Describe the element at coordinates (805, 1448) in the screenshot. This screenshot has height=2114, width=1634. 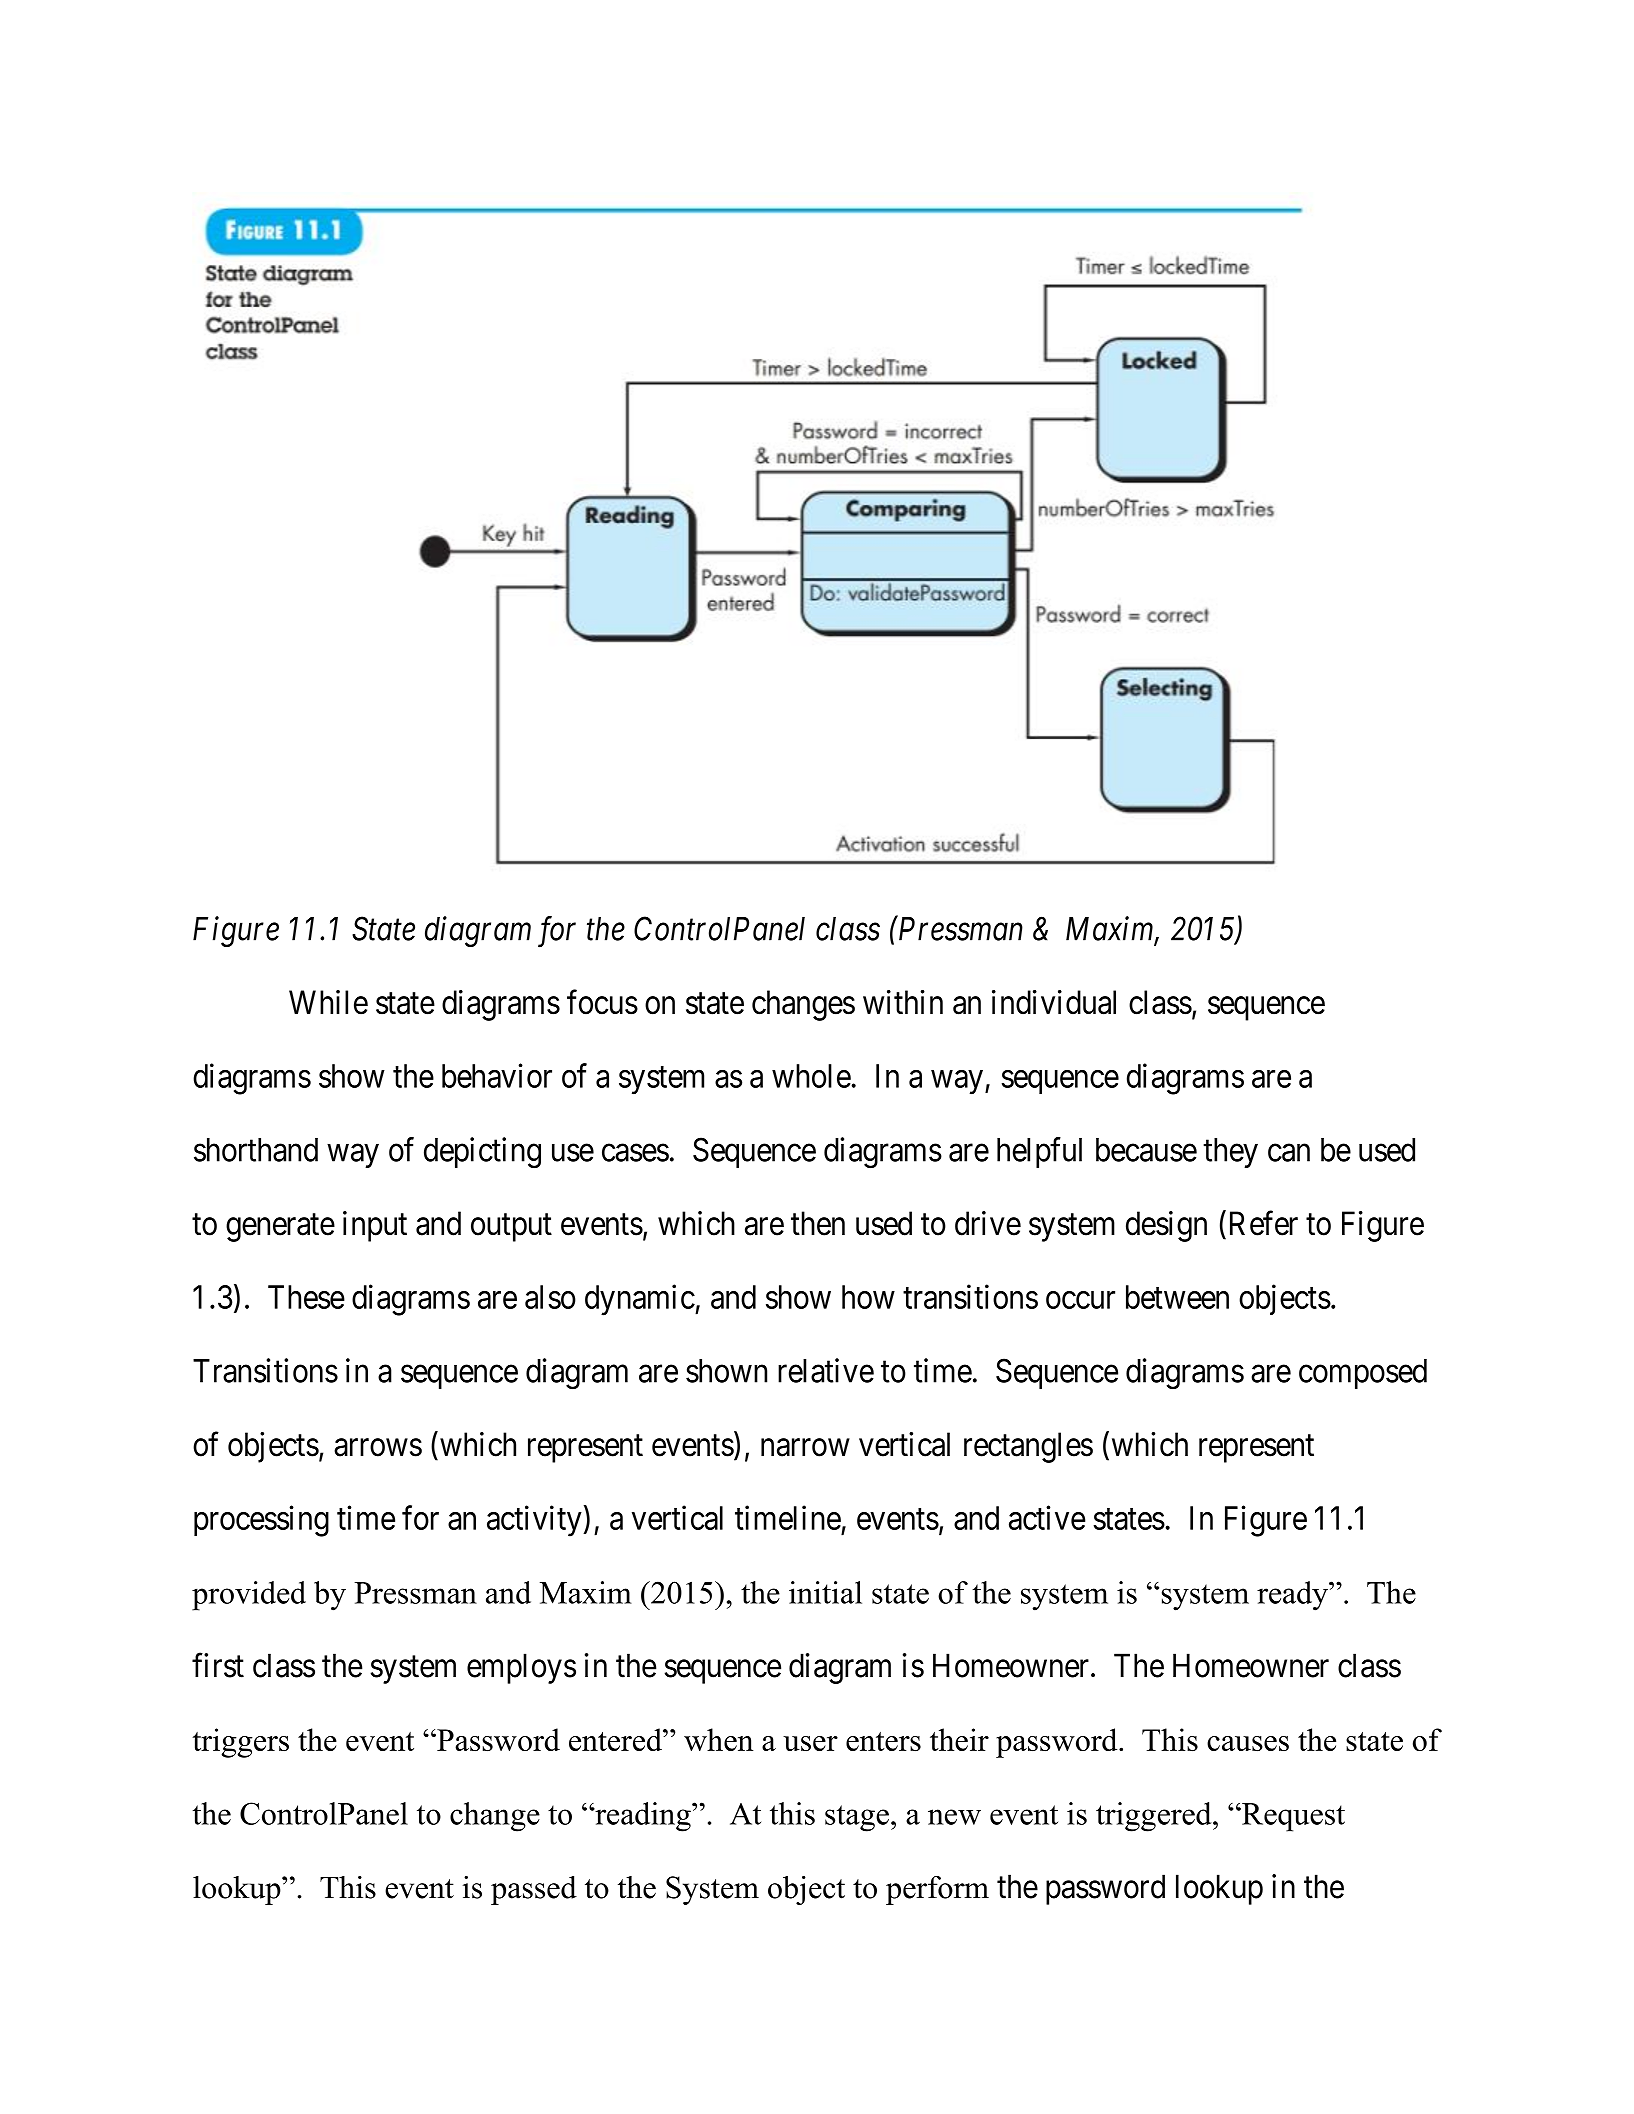
I see `narrow` at that location.
